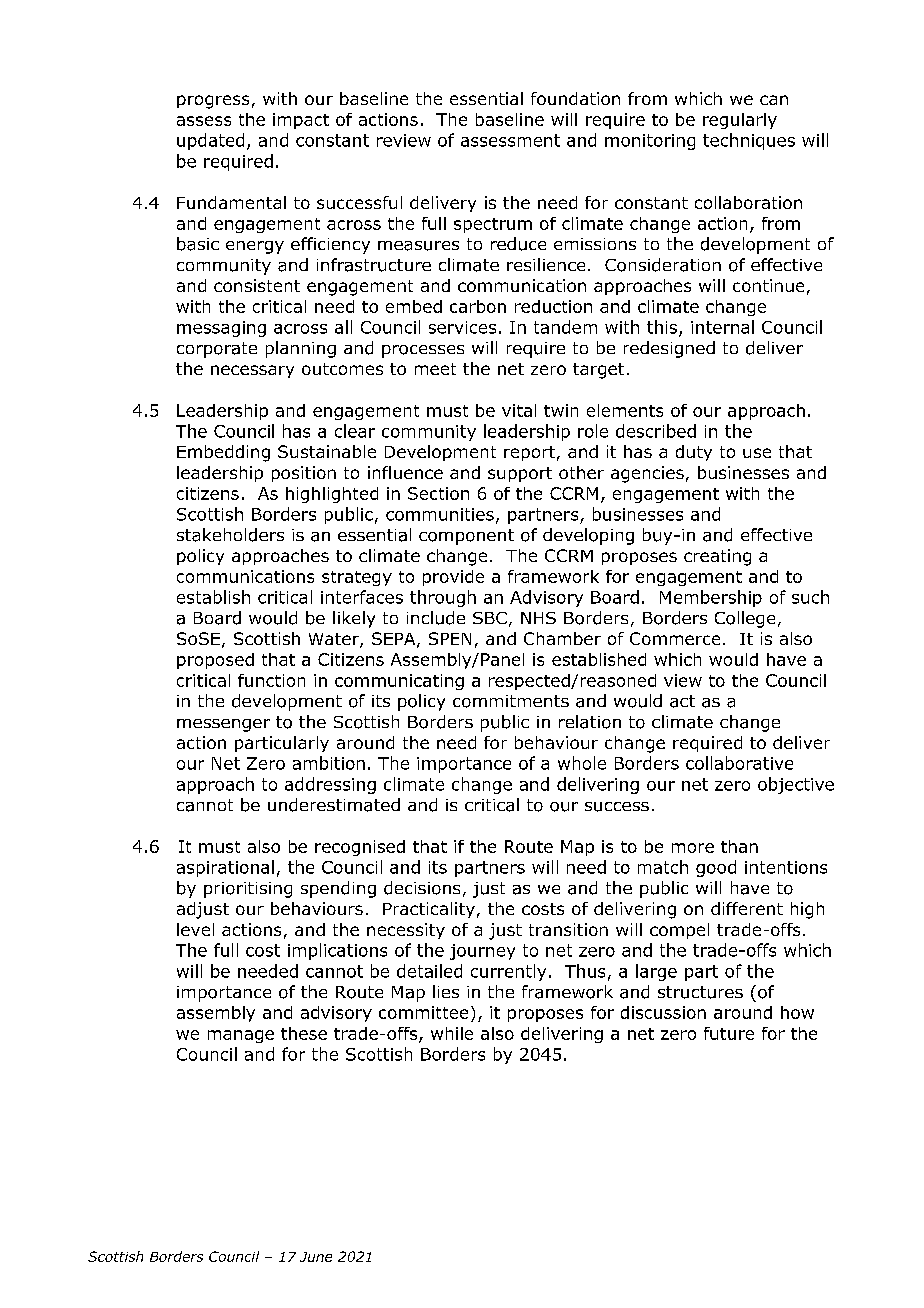 Image resolution: width=924 pixels, height=1308 pixels. What do you see at coordinates (330, 785) in the image?
I see `addressing` at bounding box center [330, 785].
